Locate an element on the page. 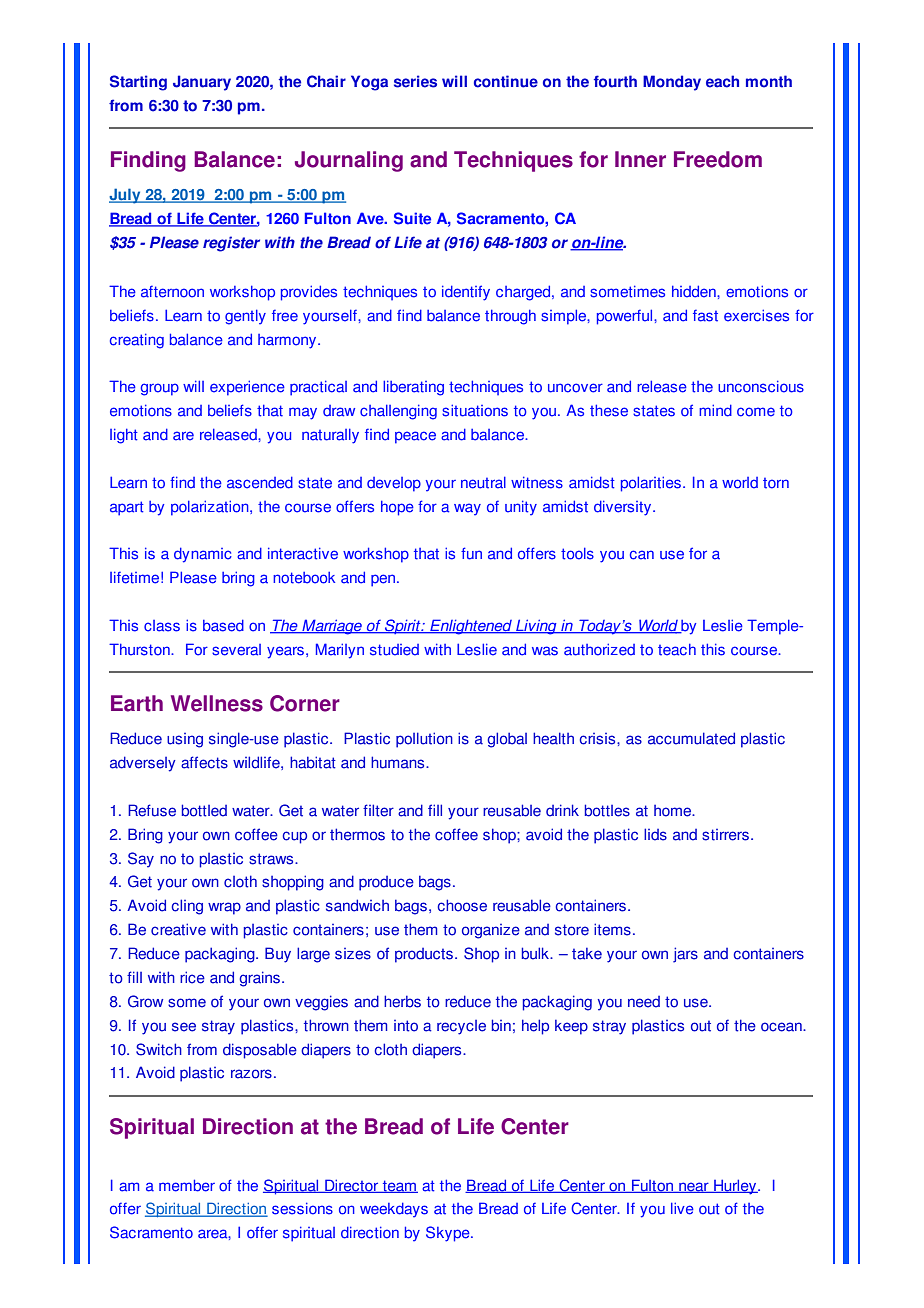 The image size is (924, 1308). neutral is located at coordinates (483, 482).
